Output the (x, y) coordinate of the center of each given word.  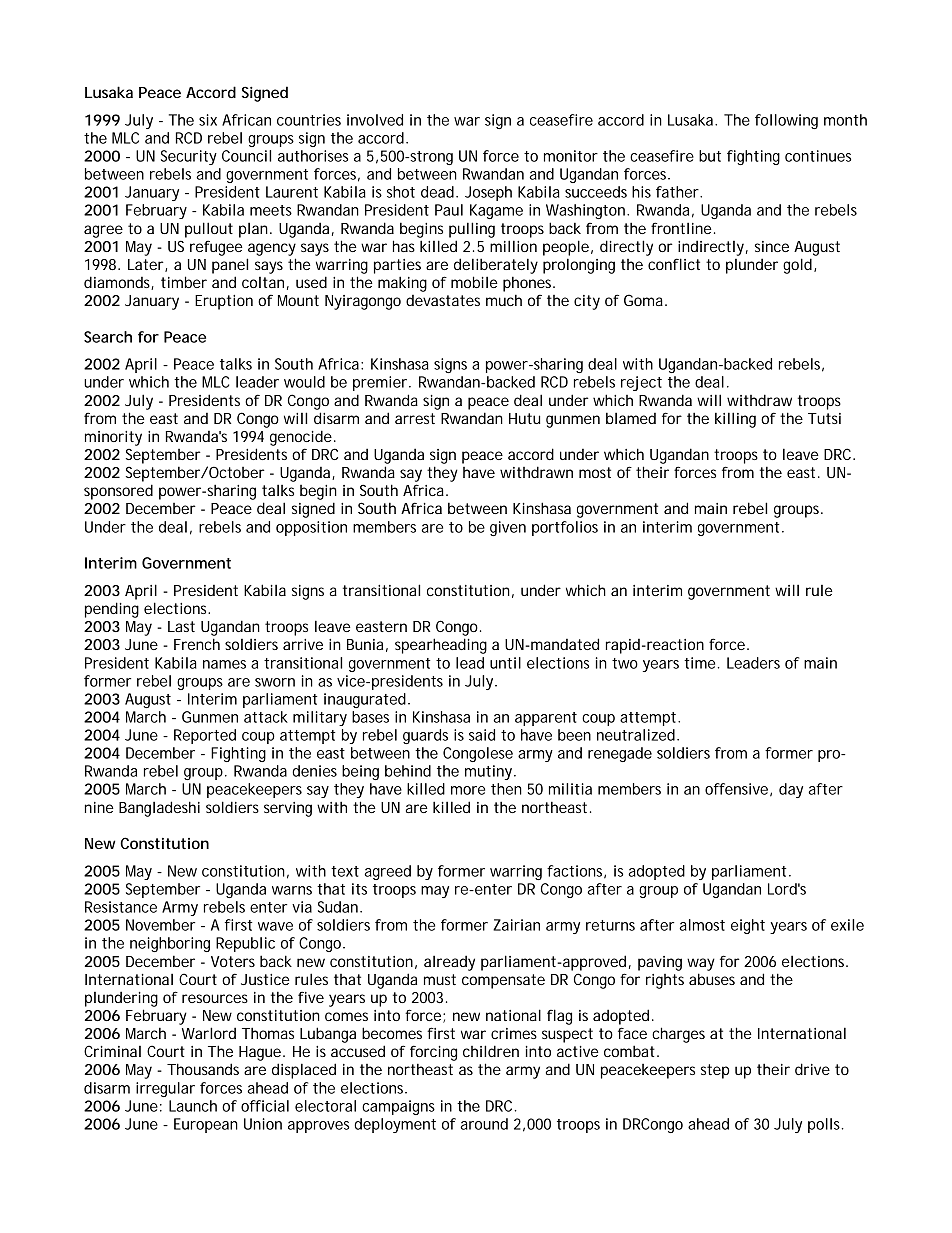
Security (189, 157)
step (715, 1071)
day (791, 790)
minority (113, 438)
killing (735, 420)
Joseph (488, 193)
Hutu (524, 418)
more (468, 790)
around (484, 1124)
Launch (193, 1106)
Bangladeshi (159, 809)
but (710, 156)
